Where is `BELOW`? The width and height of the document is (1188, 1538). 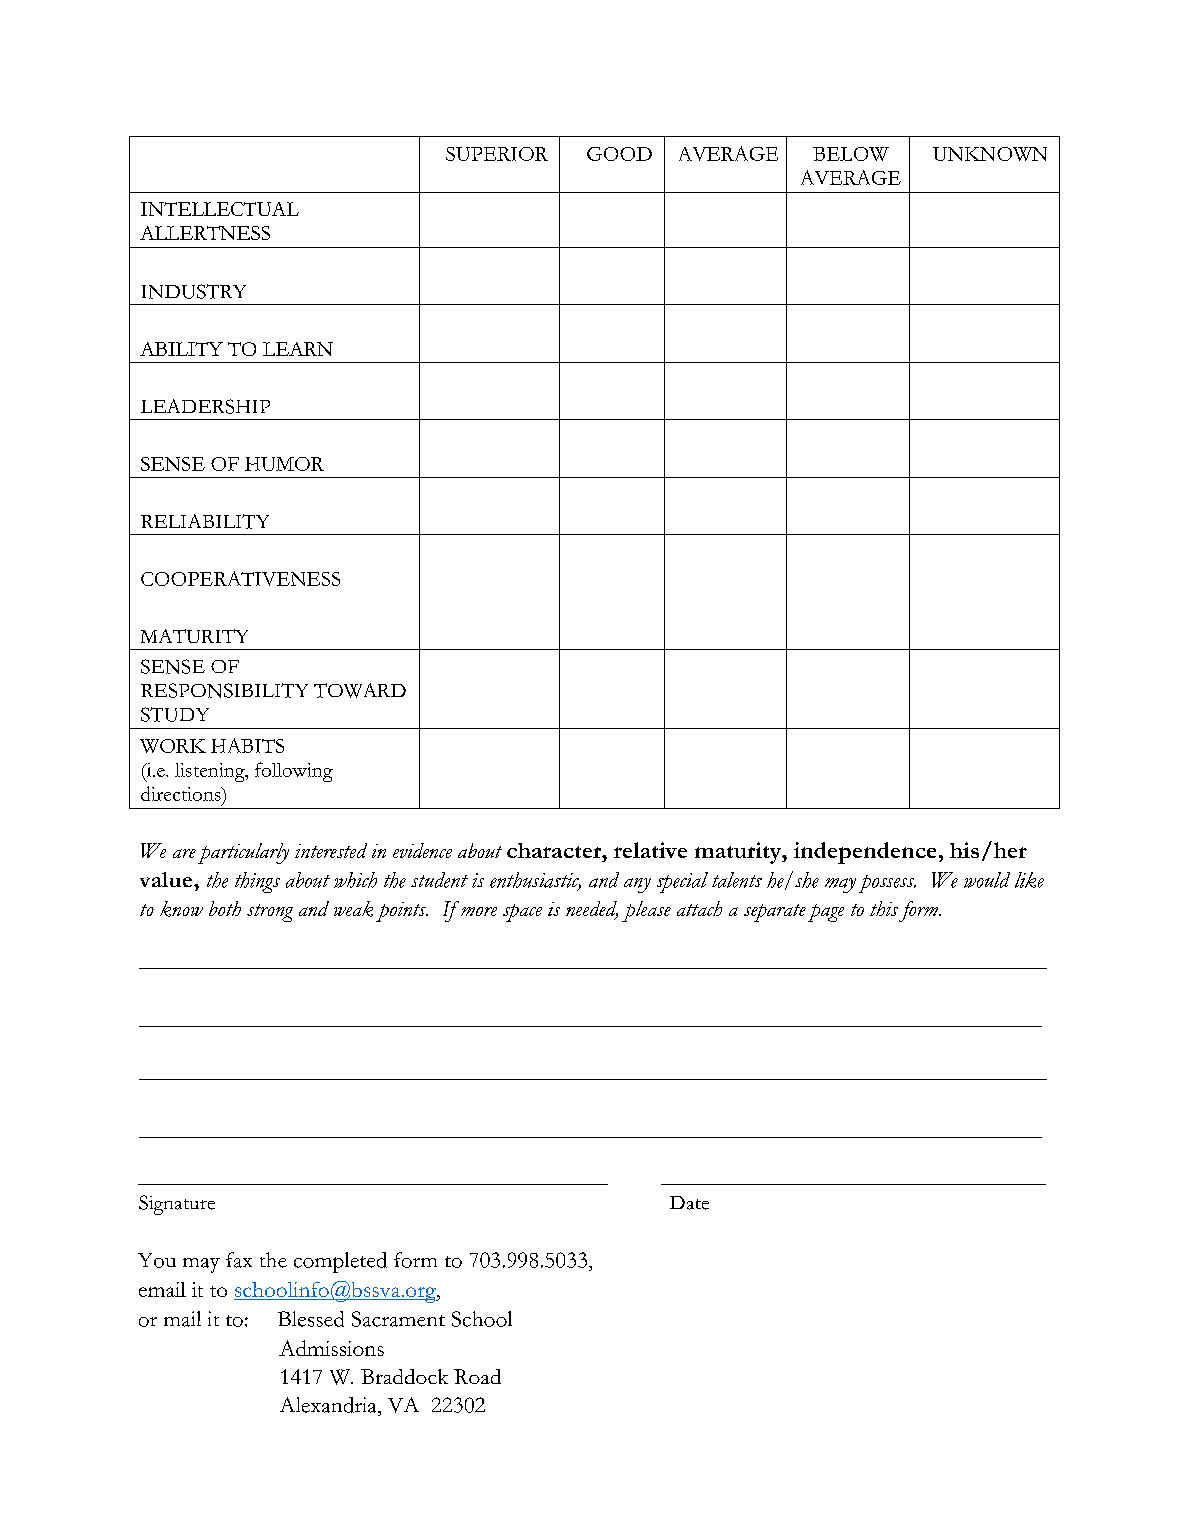 BELOW is located at coordinates (851, 154).
